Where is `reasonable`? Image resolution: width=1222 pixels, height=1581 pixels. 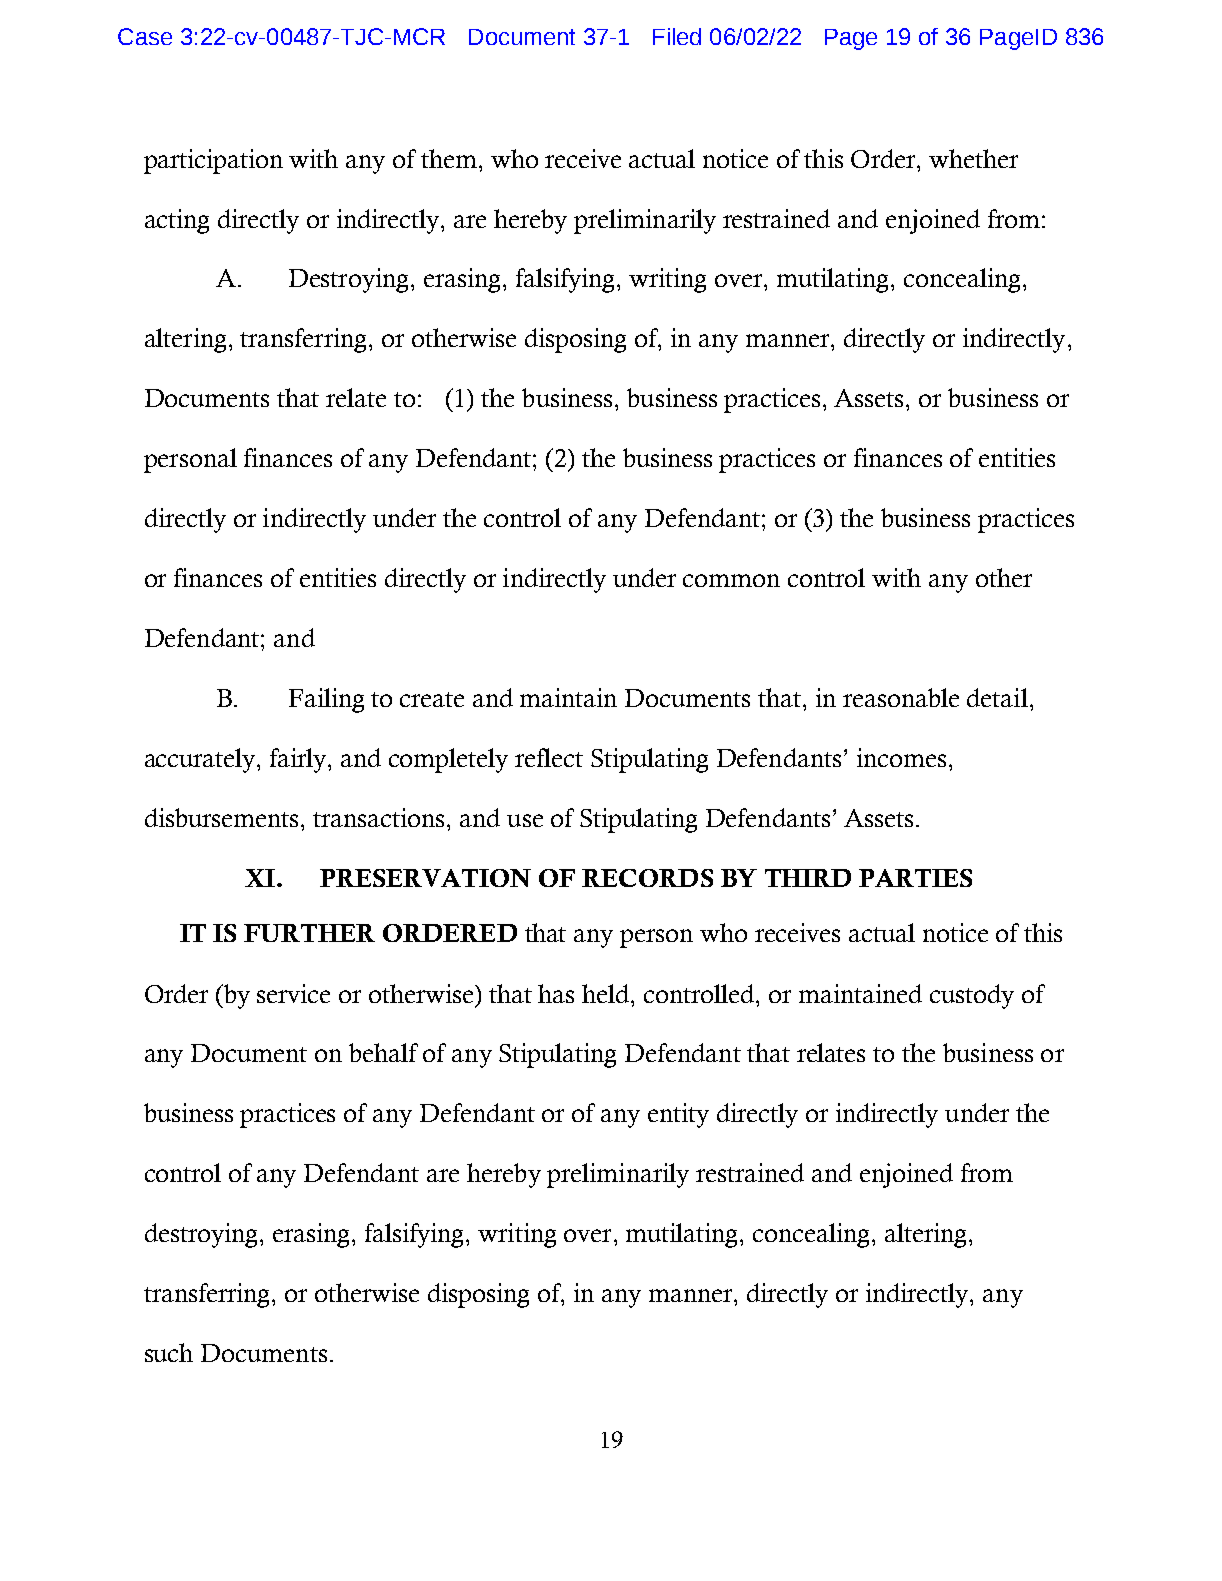
reasonable is located at coordinates (901, 697).
